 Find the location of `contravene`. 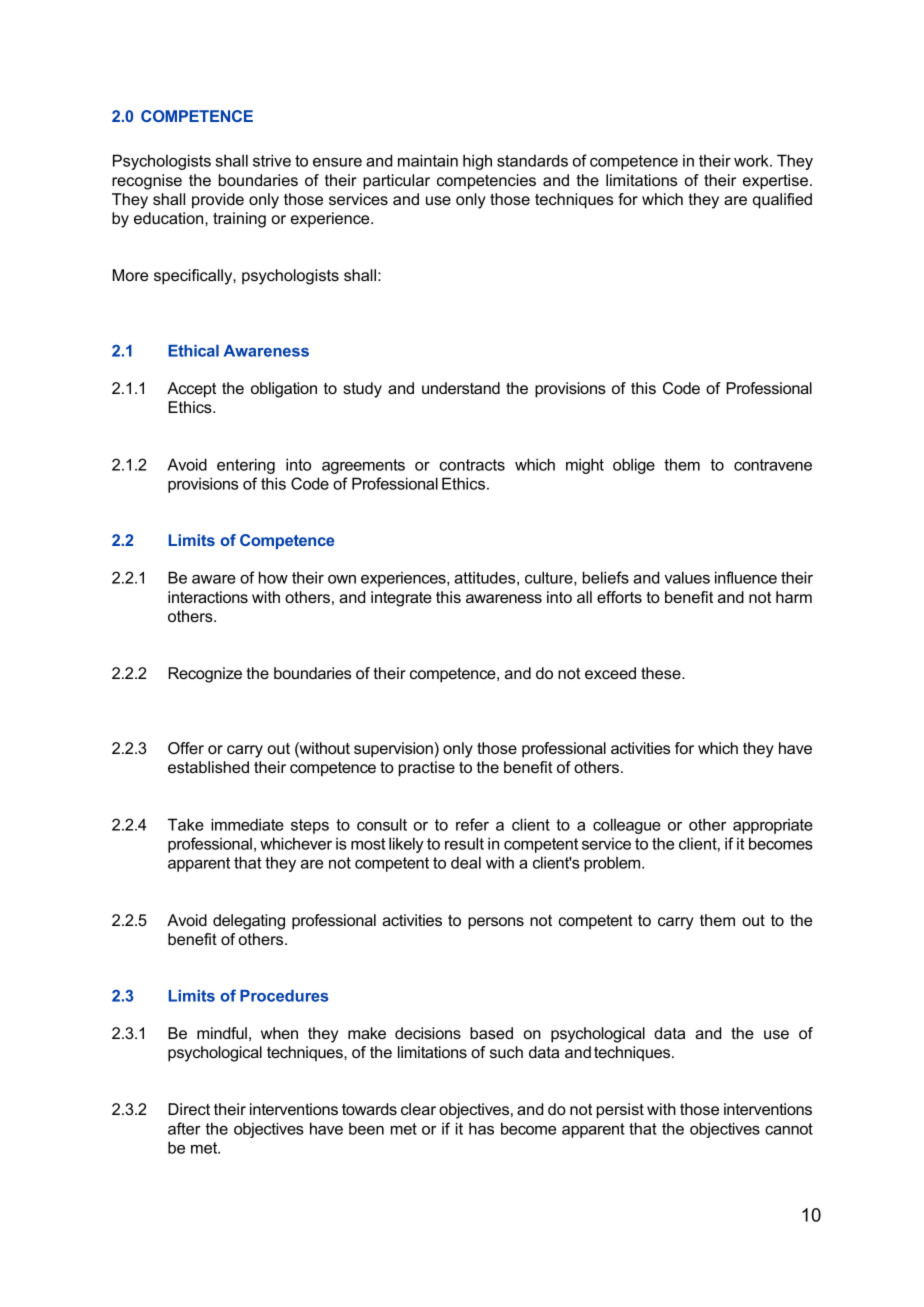

contravene is located at coordinates (773, 465).
